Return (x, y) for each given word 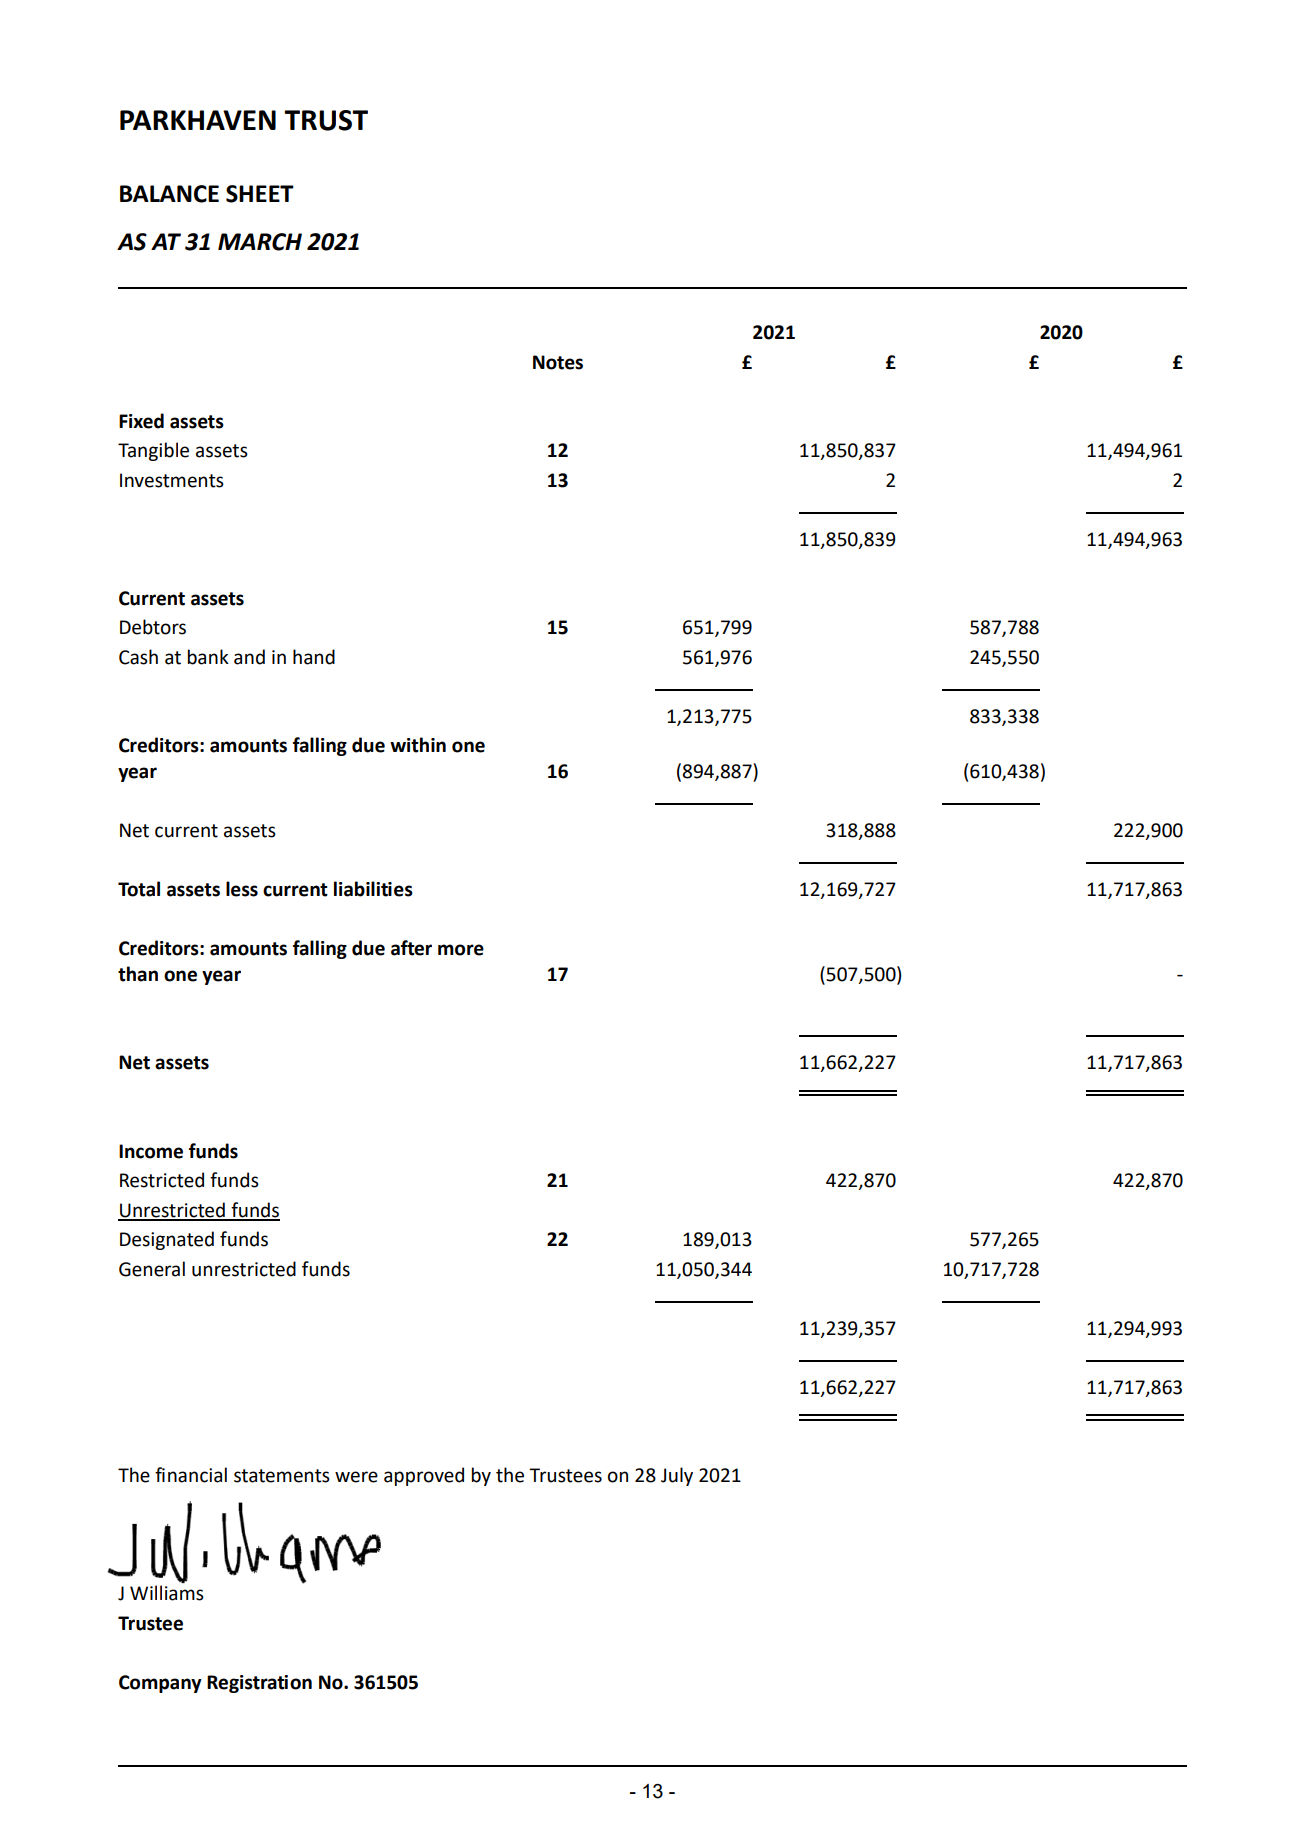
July (677, 1476)
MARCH (260, 242)
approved (424, 1476)
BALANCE (169, 194)
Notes (558, 362)
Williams (167, 1593)
